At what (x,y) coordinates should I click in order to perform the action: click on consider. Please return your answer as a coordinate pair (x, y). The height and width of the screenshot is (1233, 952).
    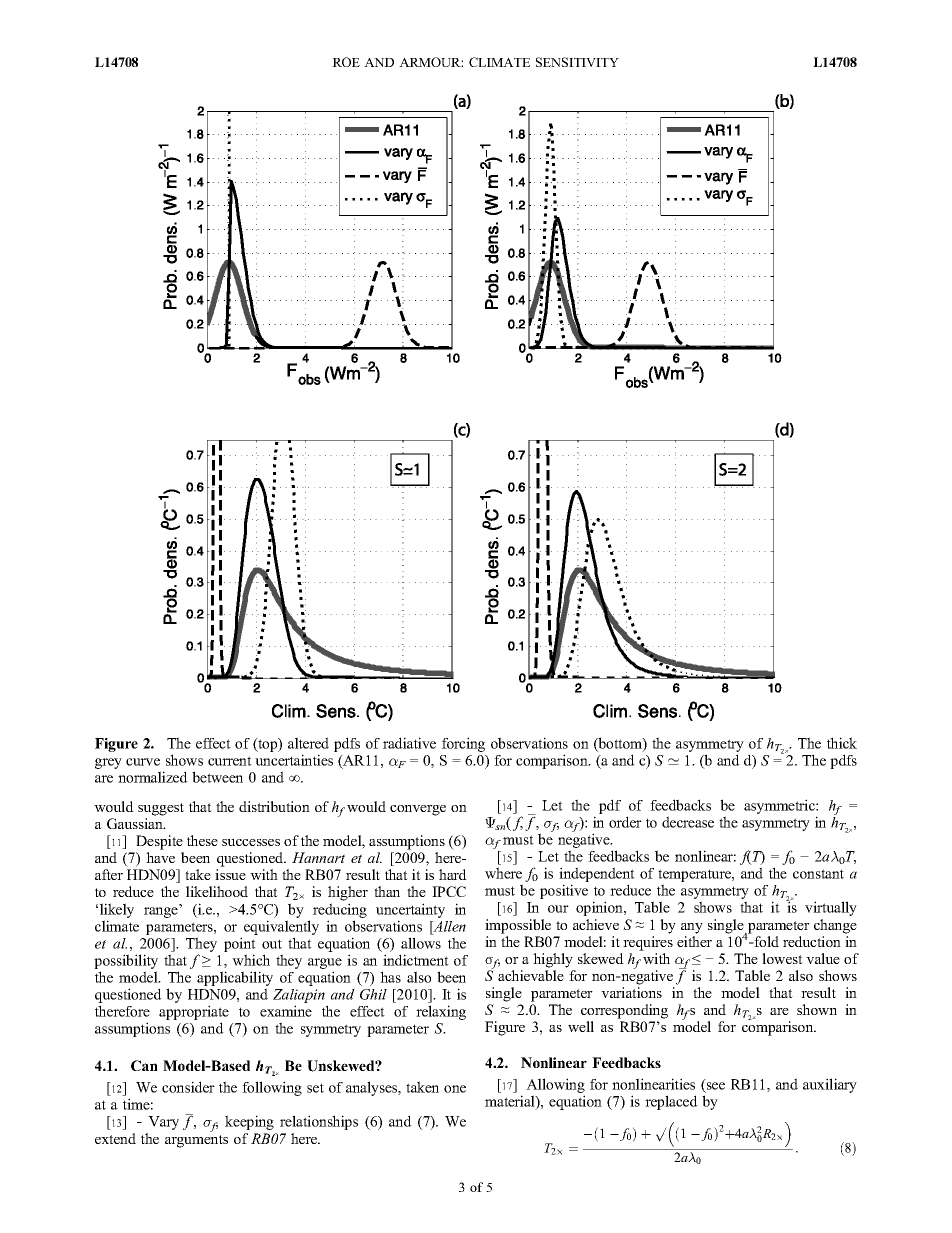
    Looking at the image, I should click on (188, 1087).
